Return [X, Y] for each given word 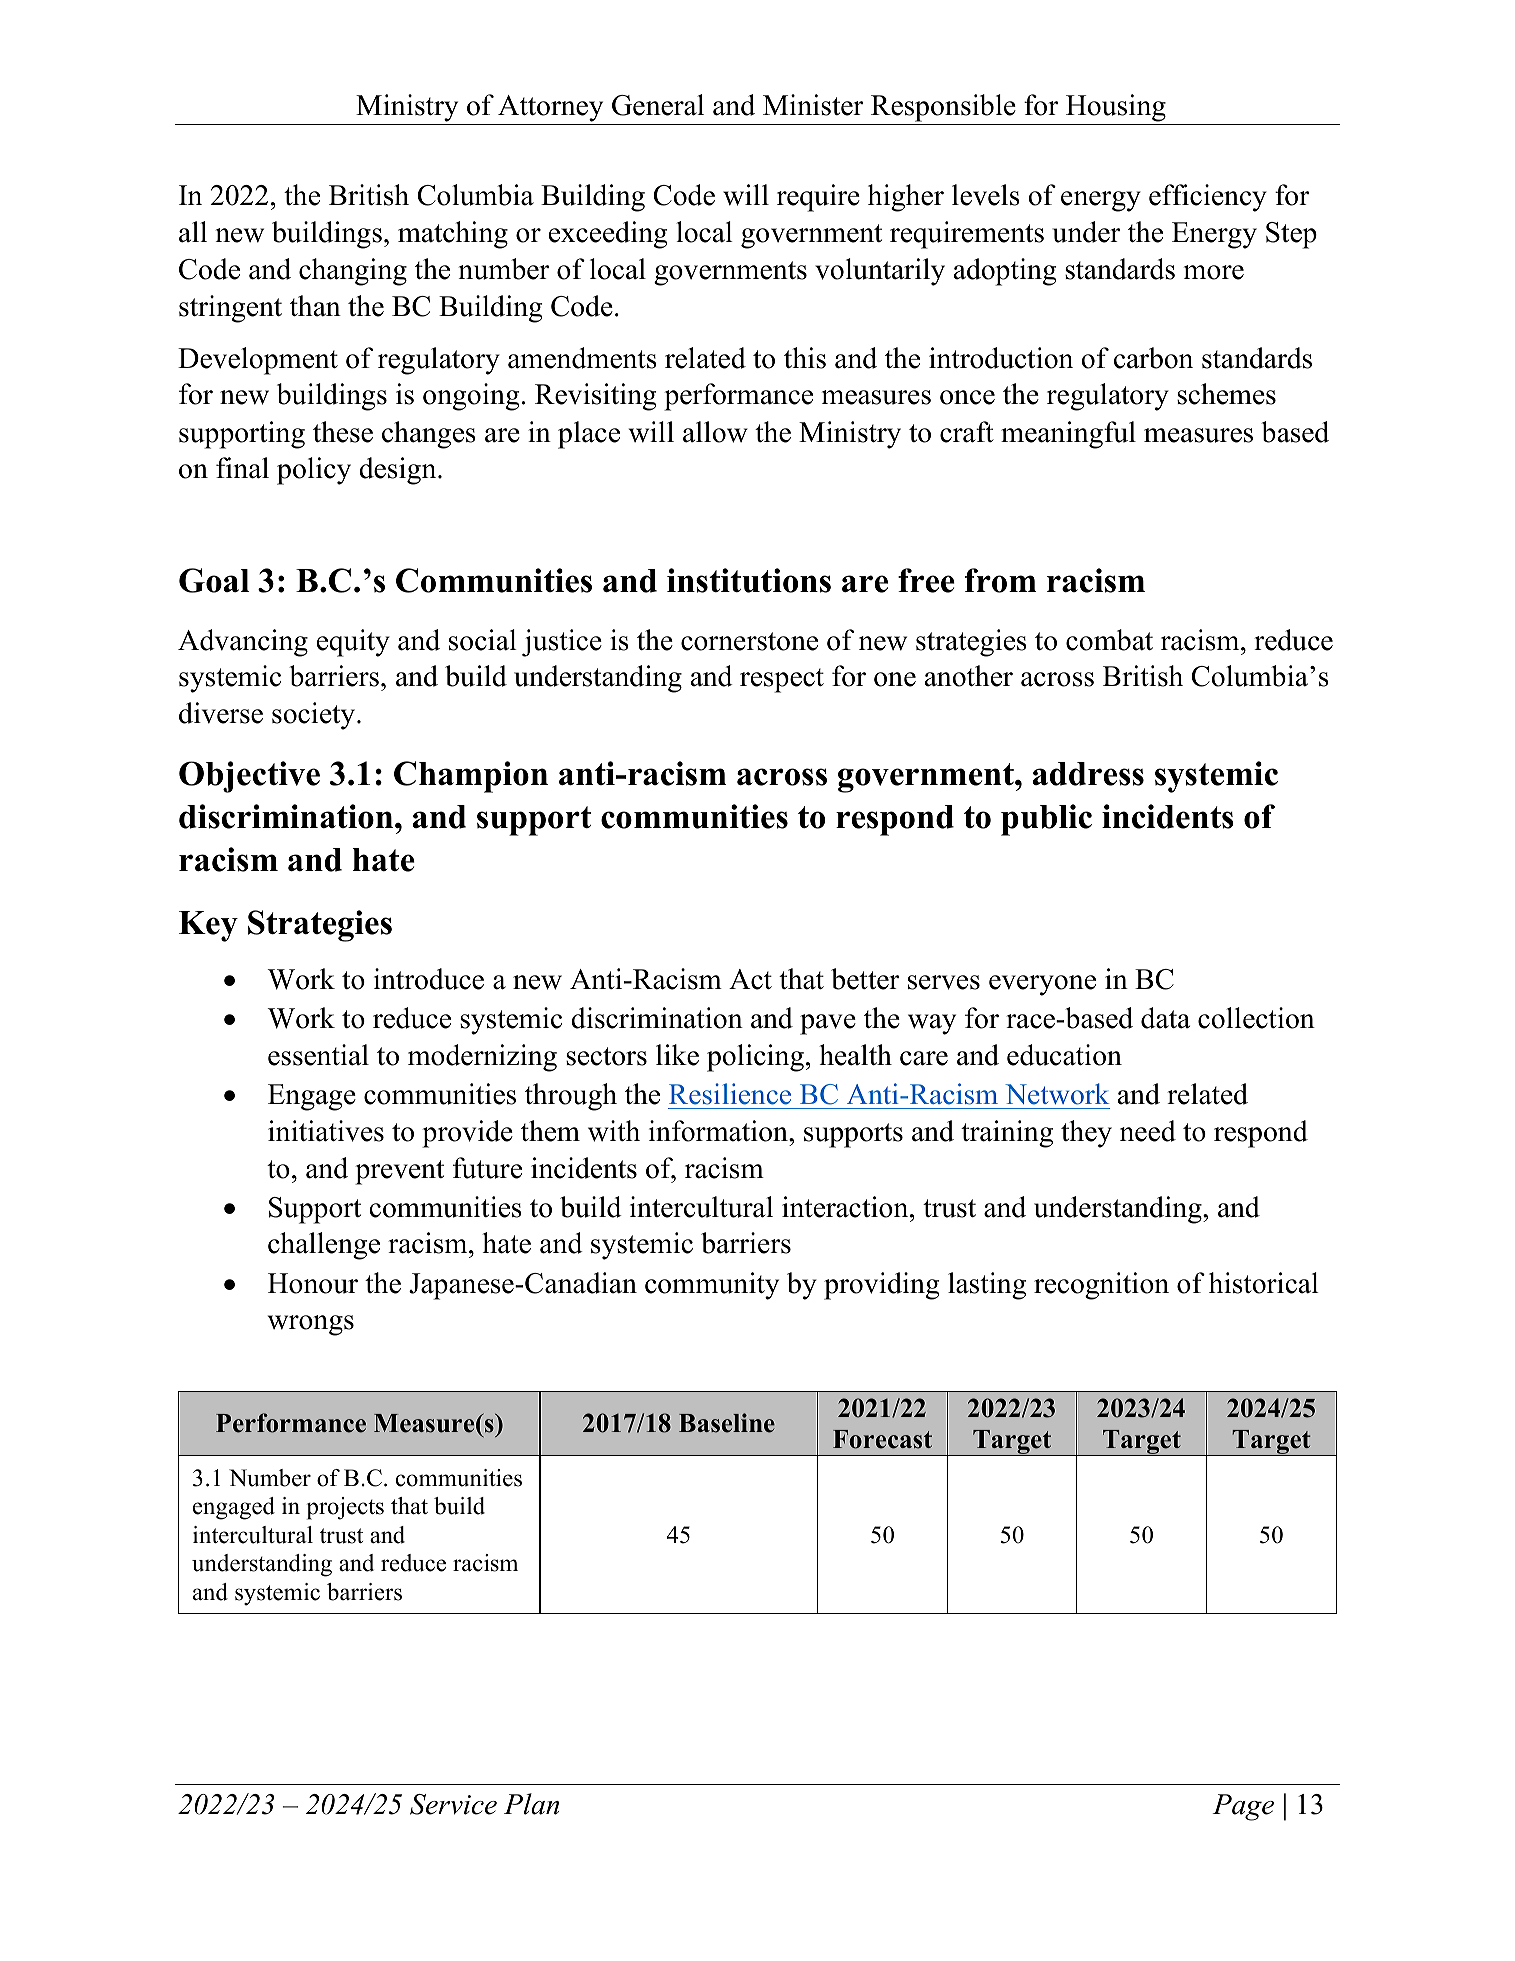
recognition [1101, 1286]
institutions [749, 580]
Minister [813, 105]
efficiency [1208, 198]
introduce [429, 979]
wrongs [311, 1325]
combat [1109, 640]
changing [353, 272]
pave [828, 1024]
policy [314, 471]
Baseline [727, 1423]
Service [453, 1804]
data [1165, 1018]
